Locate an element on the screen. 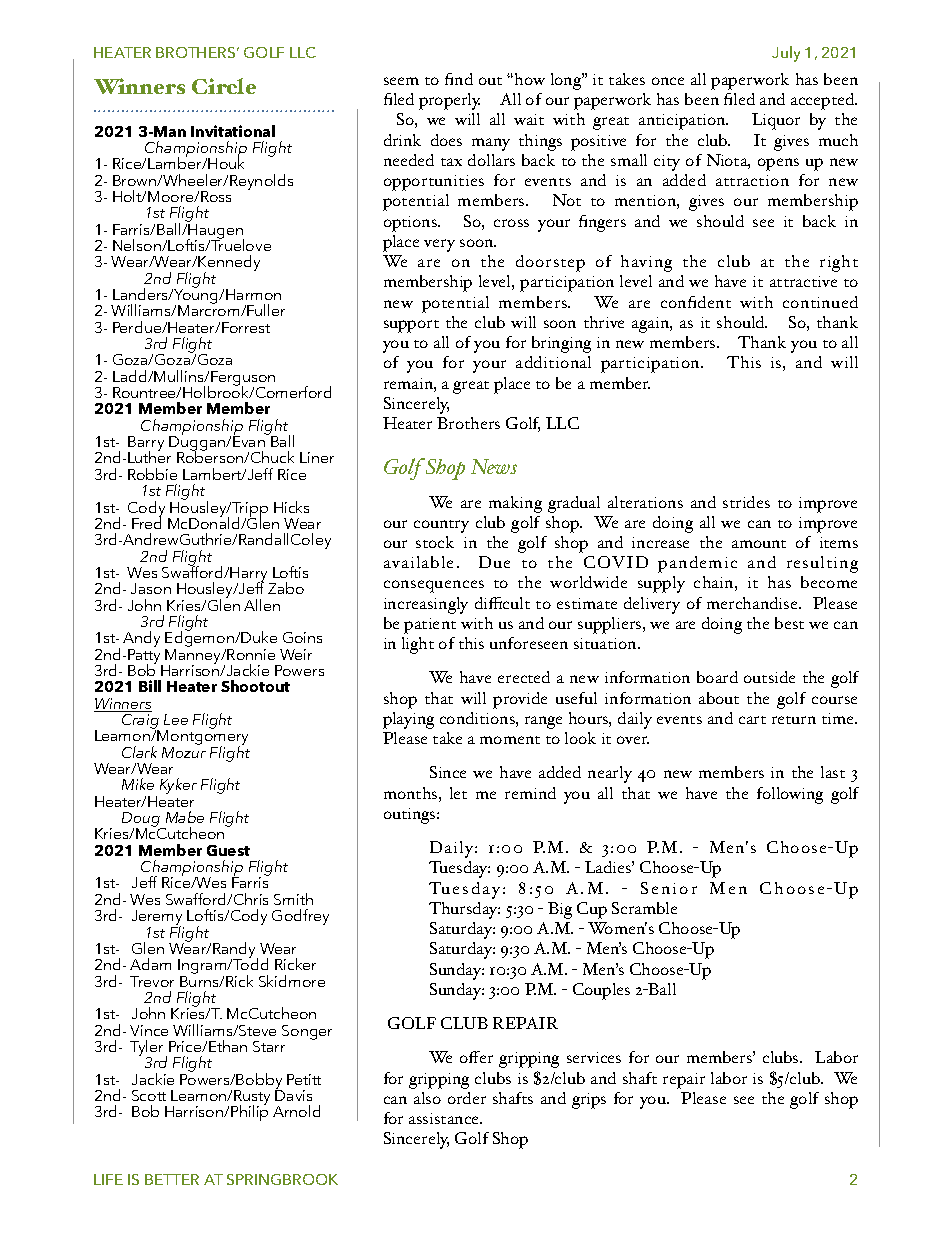 This screenshot has width=952, height=1233. Circle is located at coordinates (224, 86).
